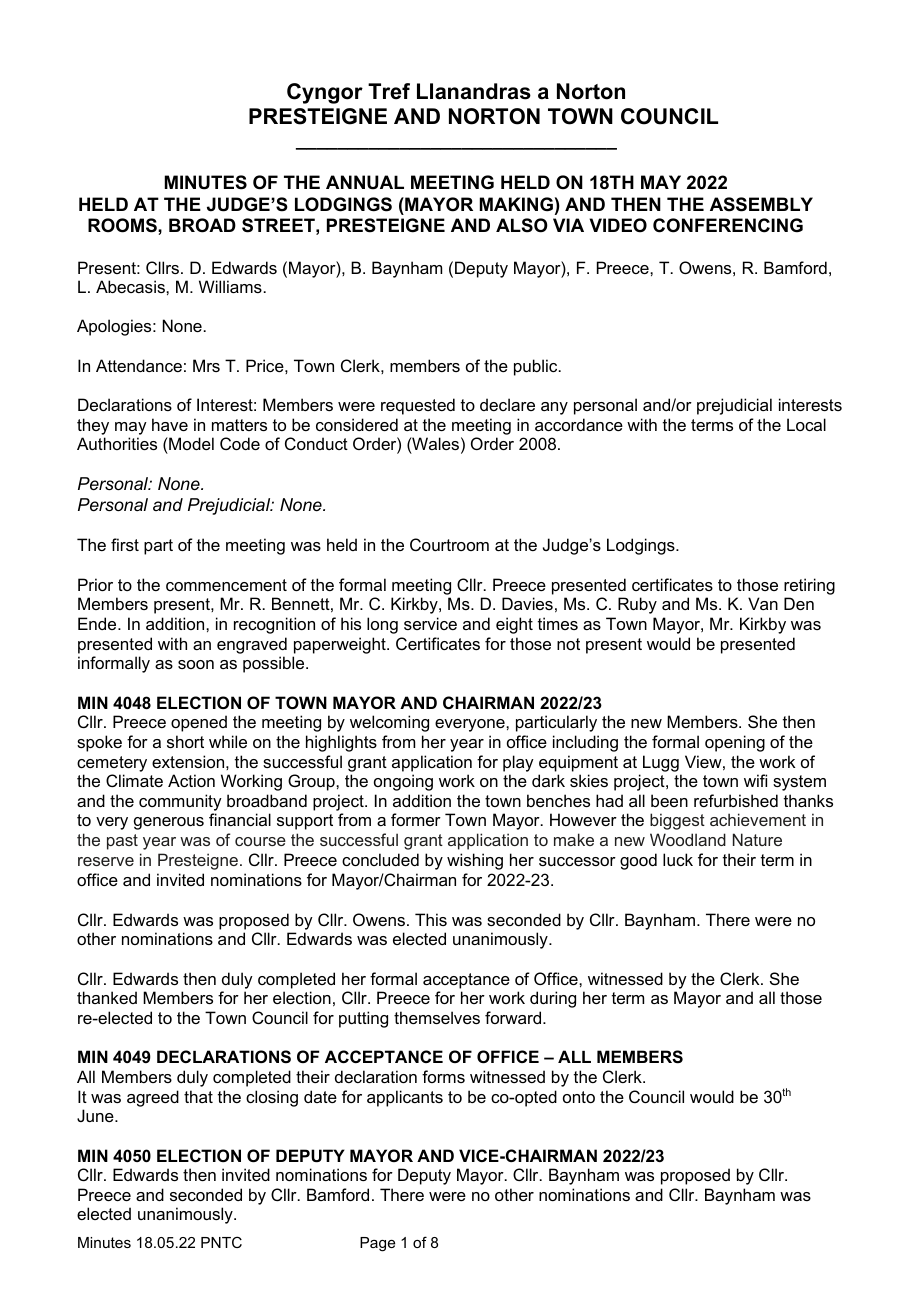  I want to click on ROOMS, so click(123, 225).
